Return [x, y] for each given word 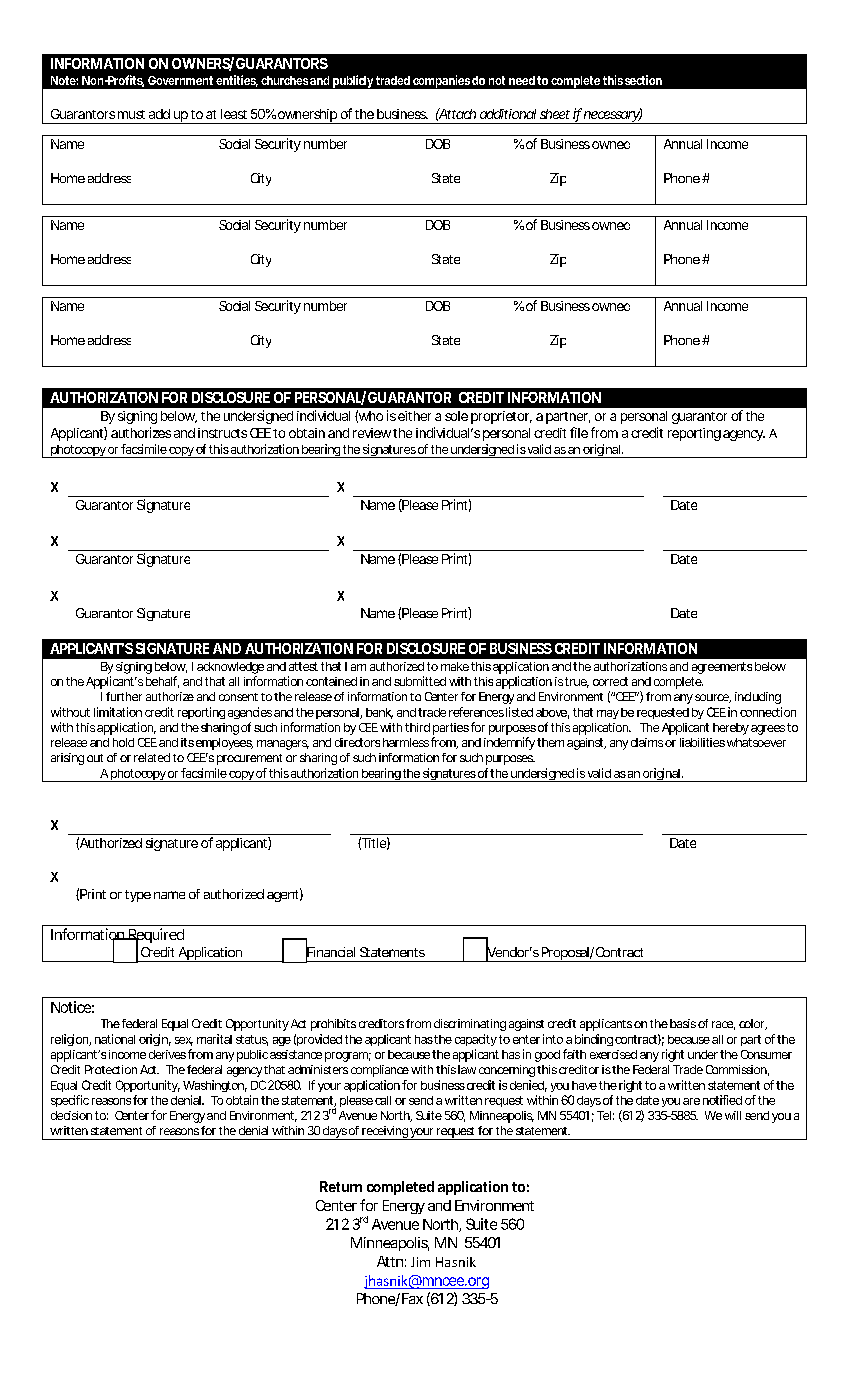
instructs [222, 433]
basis [683, 1023]
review [373, 433]
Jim [420, 1262]
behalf [162, 682]
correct [610, 681]
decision [71, 1115]
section [643, 80]
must [131, 114]
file [579, 432]
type [138, 896]
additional [508, 114]
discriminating [470, 1025]
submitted [420, 681]
